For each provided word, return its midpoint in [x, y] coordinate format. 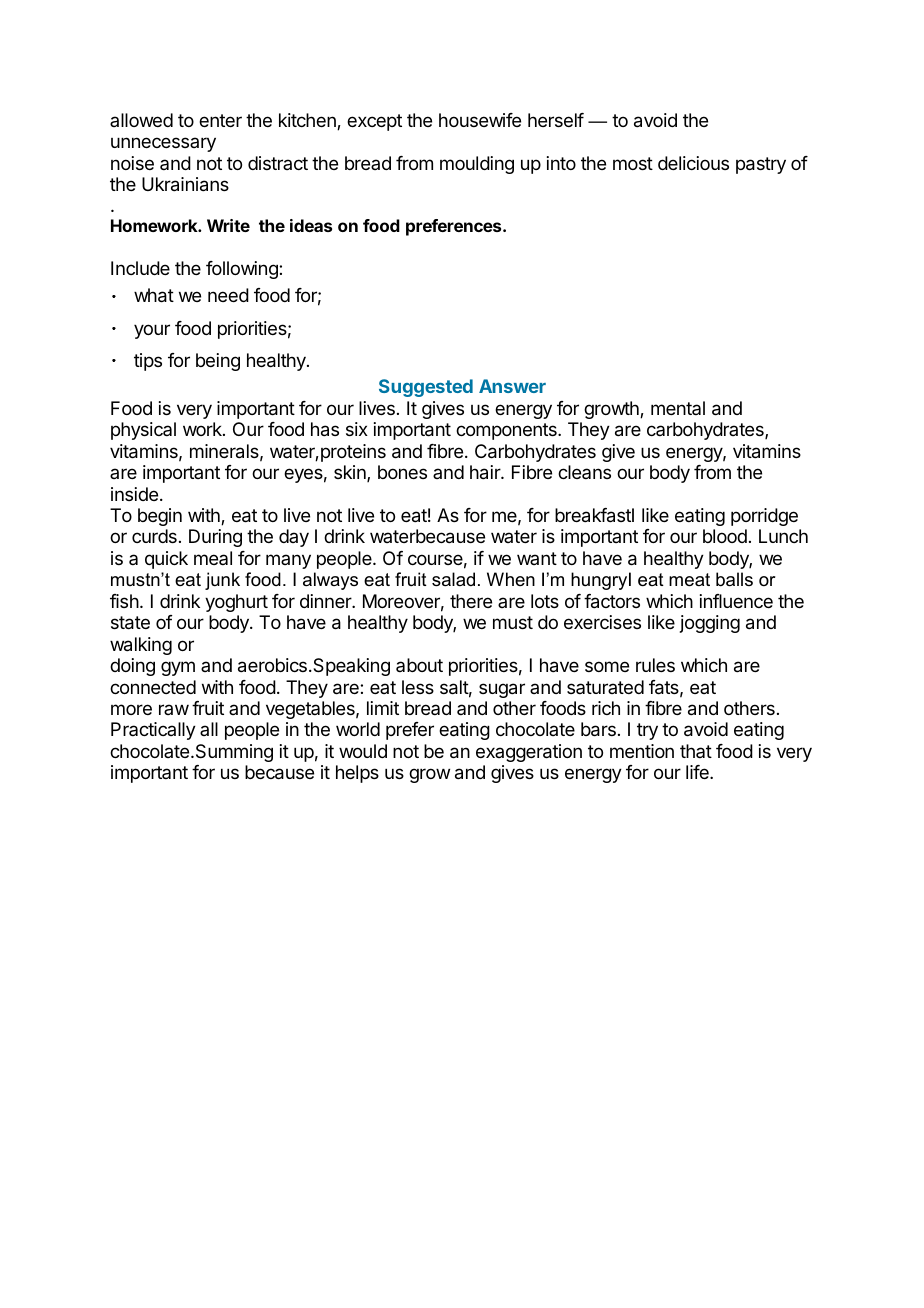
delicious [693, 163]
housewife [480, 120]
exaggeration [529, 753]
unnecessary [163, 144]
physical [143, 431]
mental [678, 408]
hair [486, 472]
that [696, 751]
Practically [153, 731]
